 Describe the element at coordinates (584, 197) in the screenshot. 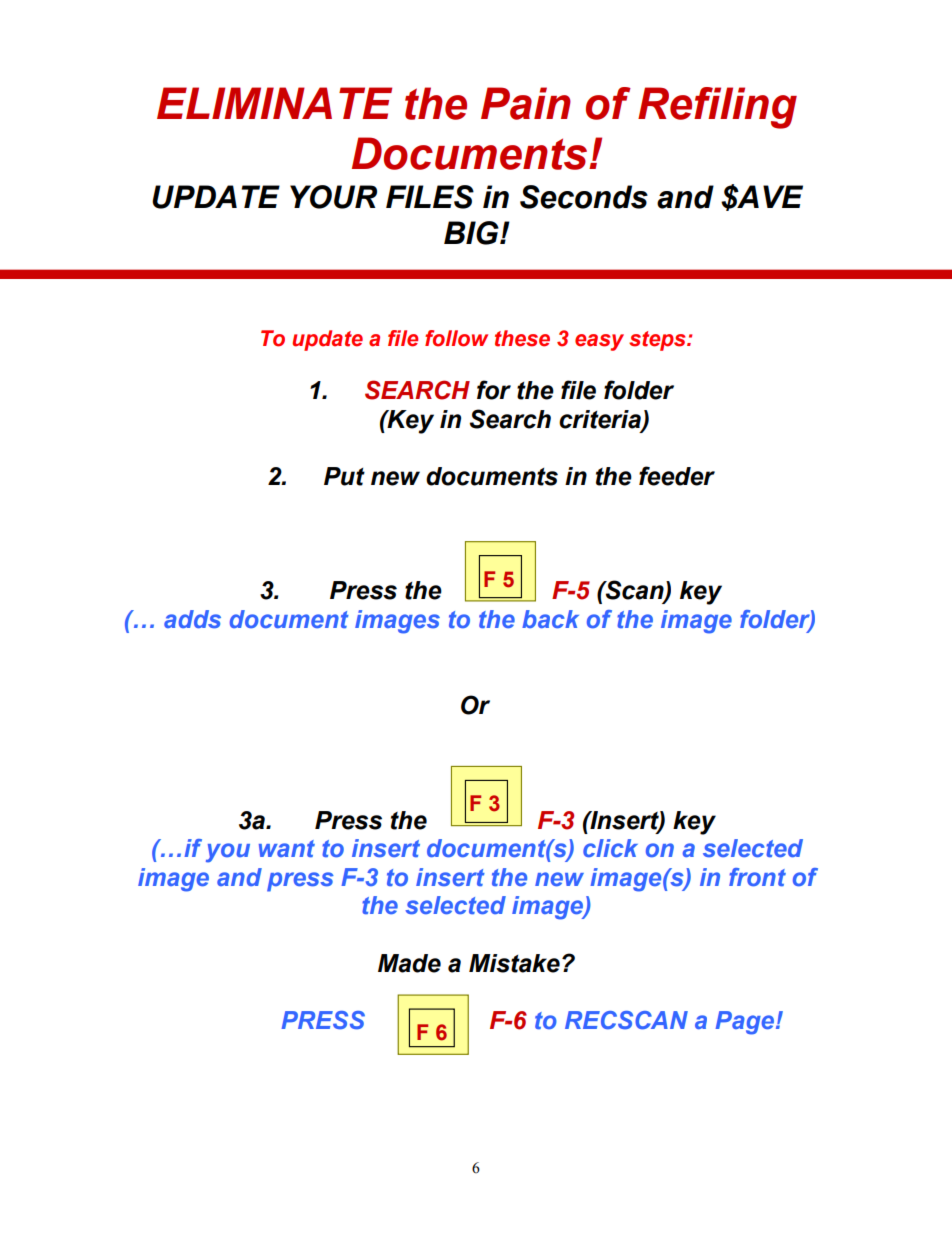

I see `Seconds` at that location.
